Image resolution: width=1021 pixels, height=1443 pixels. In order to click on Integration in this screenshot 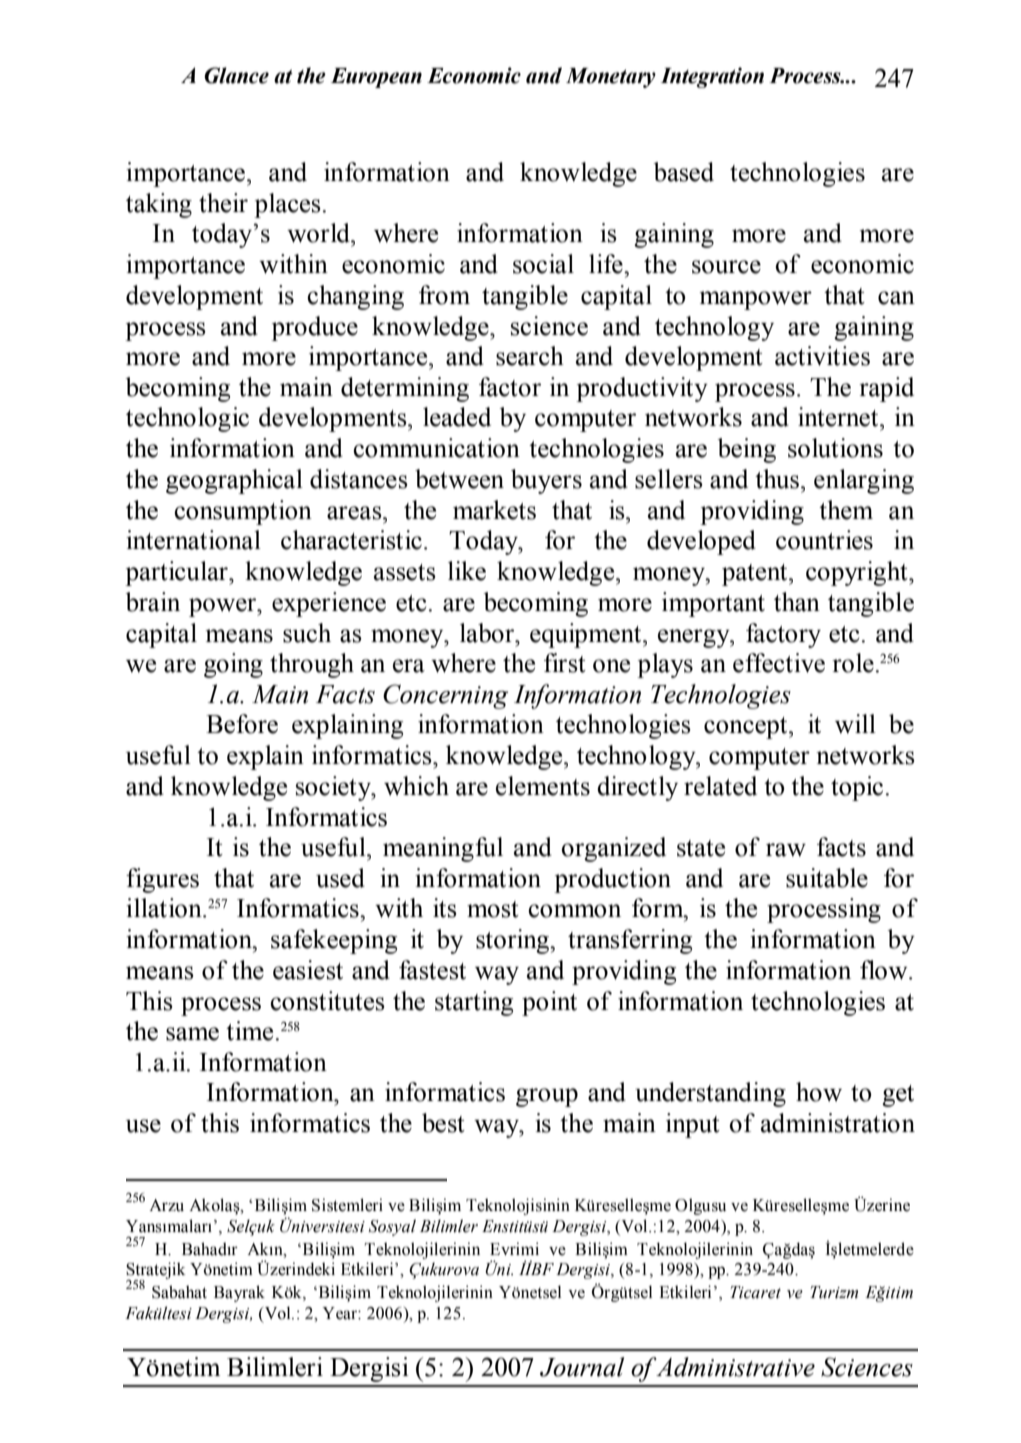, I will do `click(712, 77)`.
